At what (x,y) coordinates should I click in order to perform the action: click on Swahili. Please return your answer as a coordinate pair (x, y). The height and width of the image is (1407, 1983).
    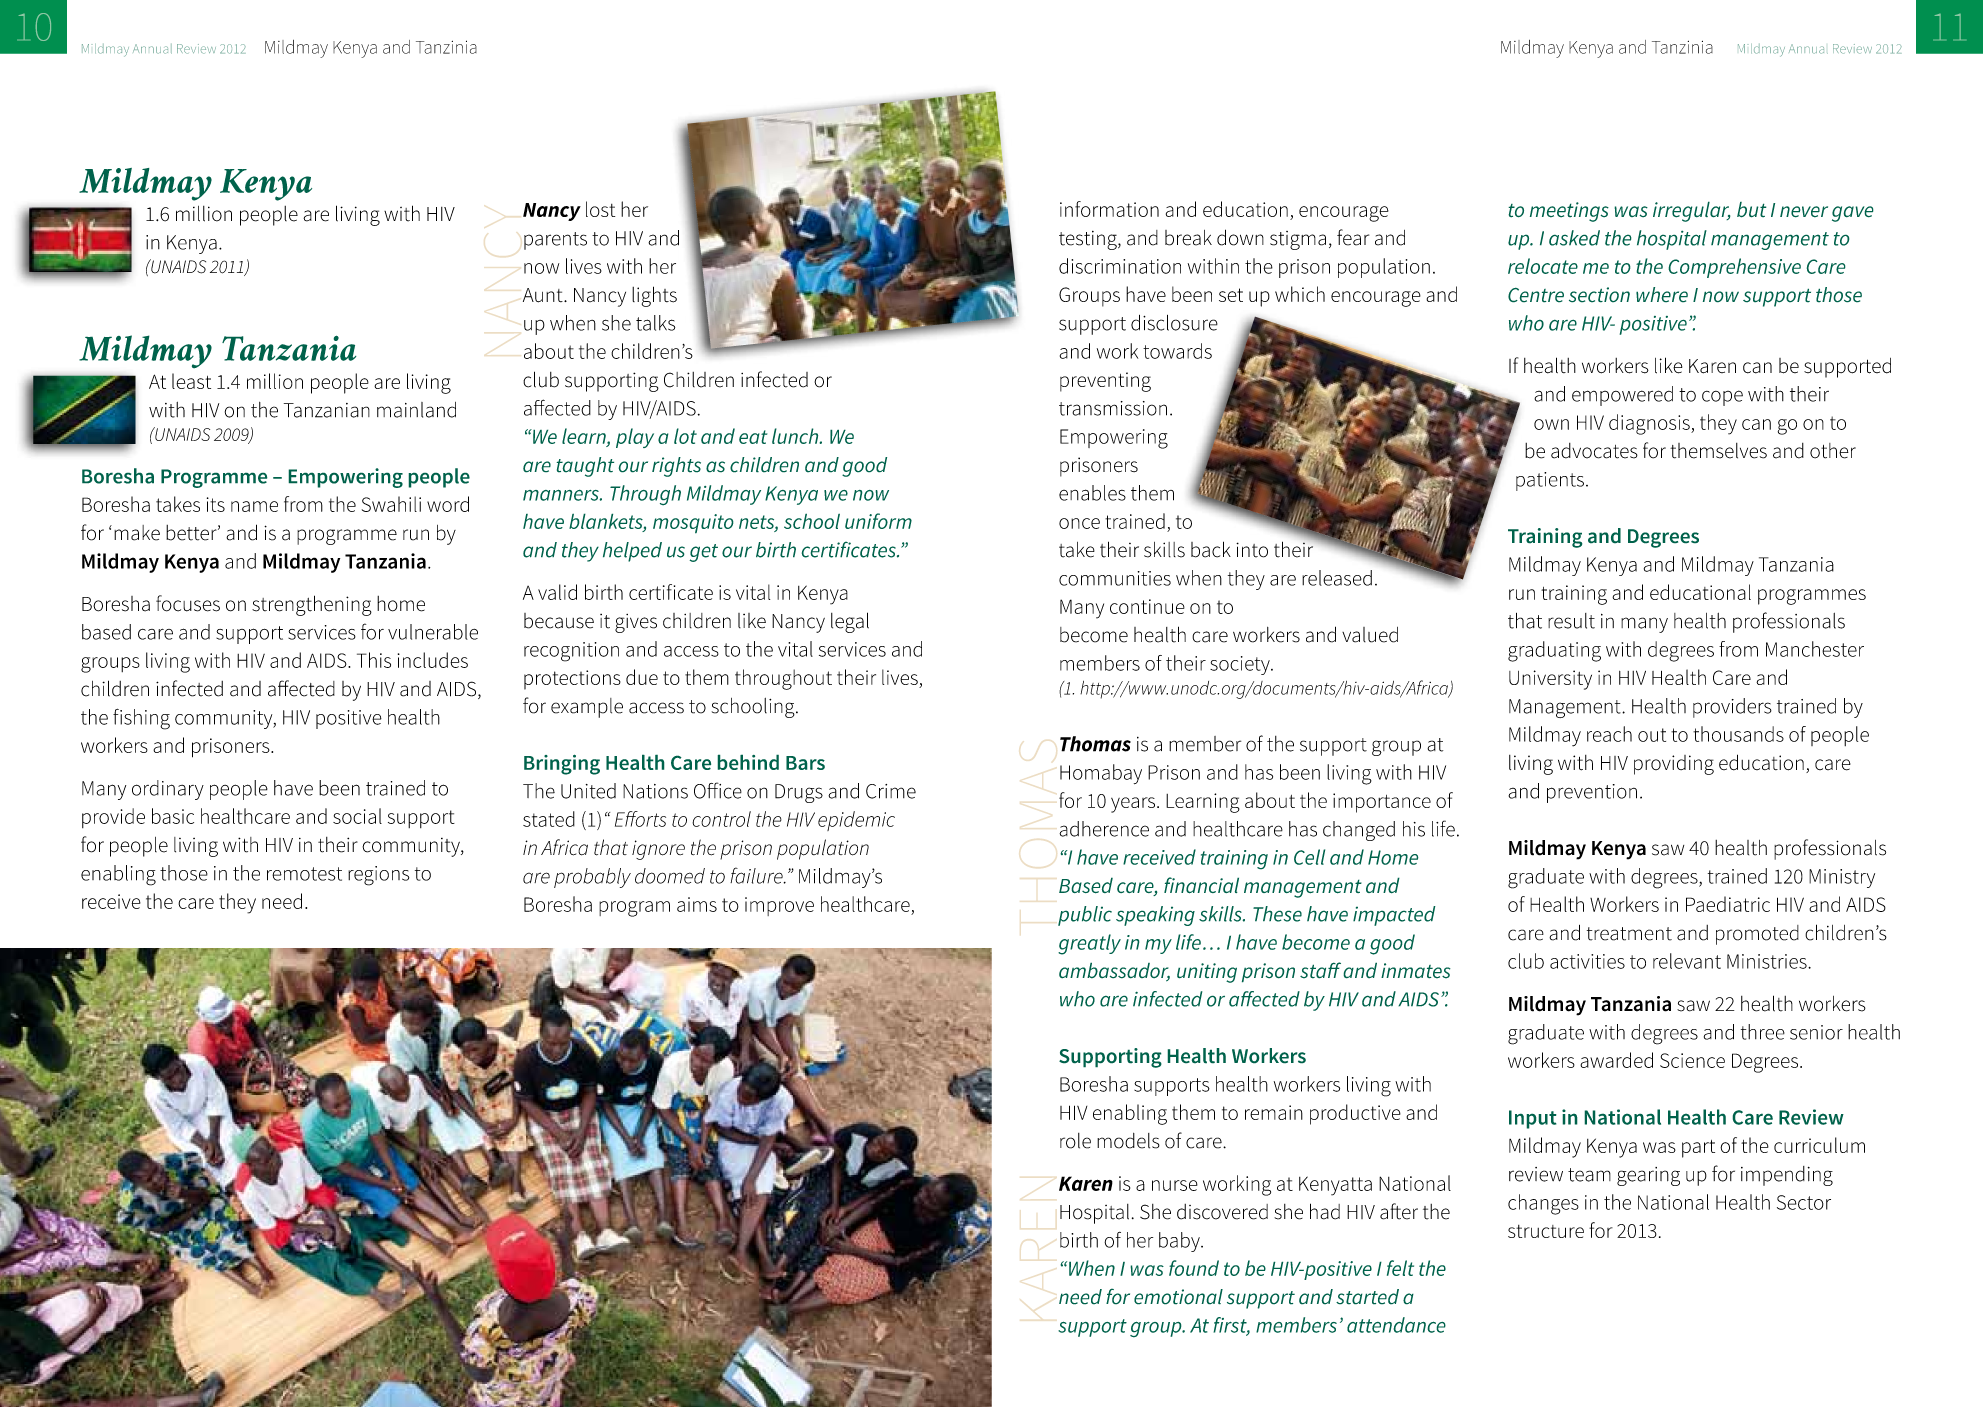
    Looking at the image, I should click on (391, 504).
